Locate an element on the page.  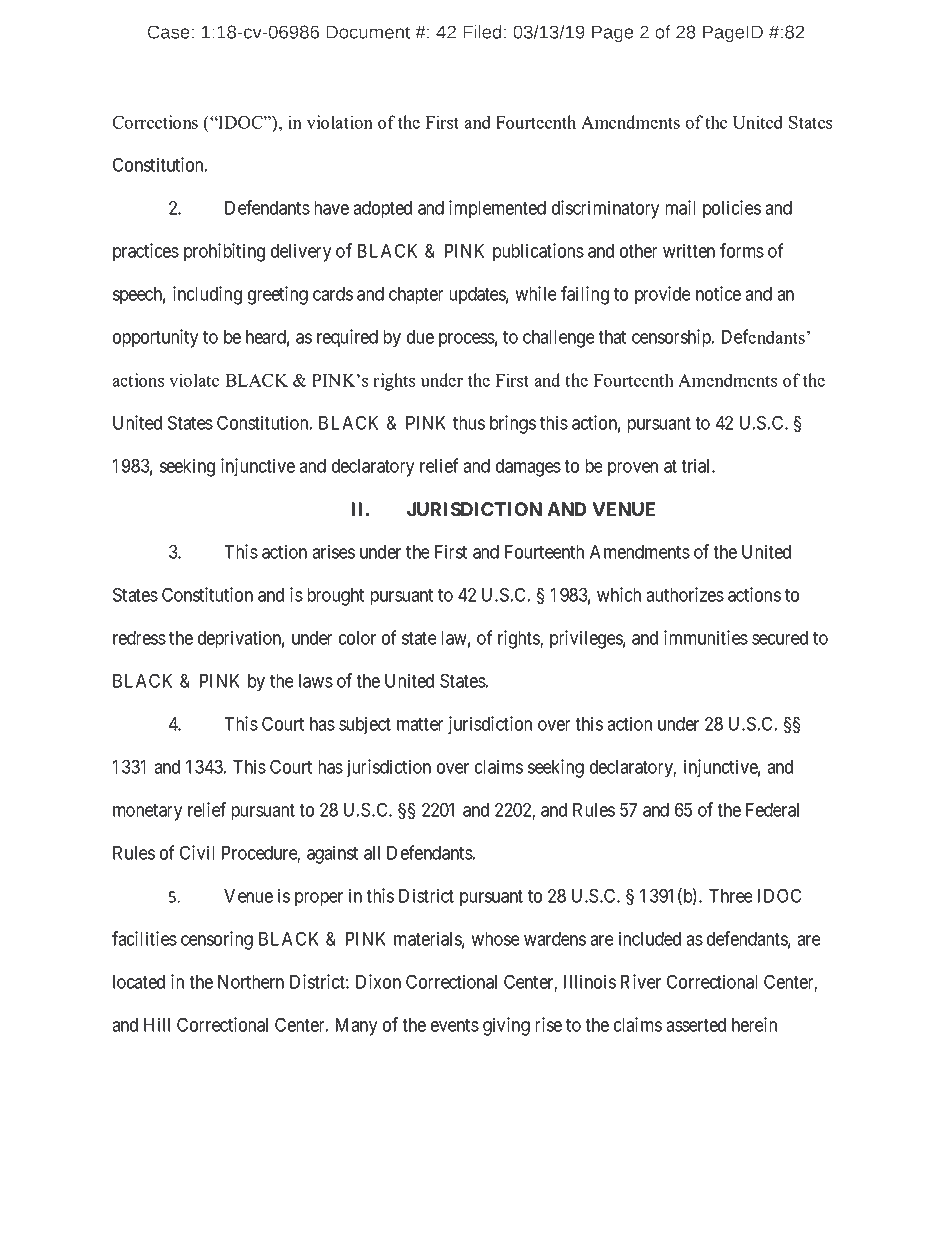
immunities is located at coordinates (706, 637).
